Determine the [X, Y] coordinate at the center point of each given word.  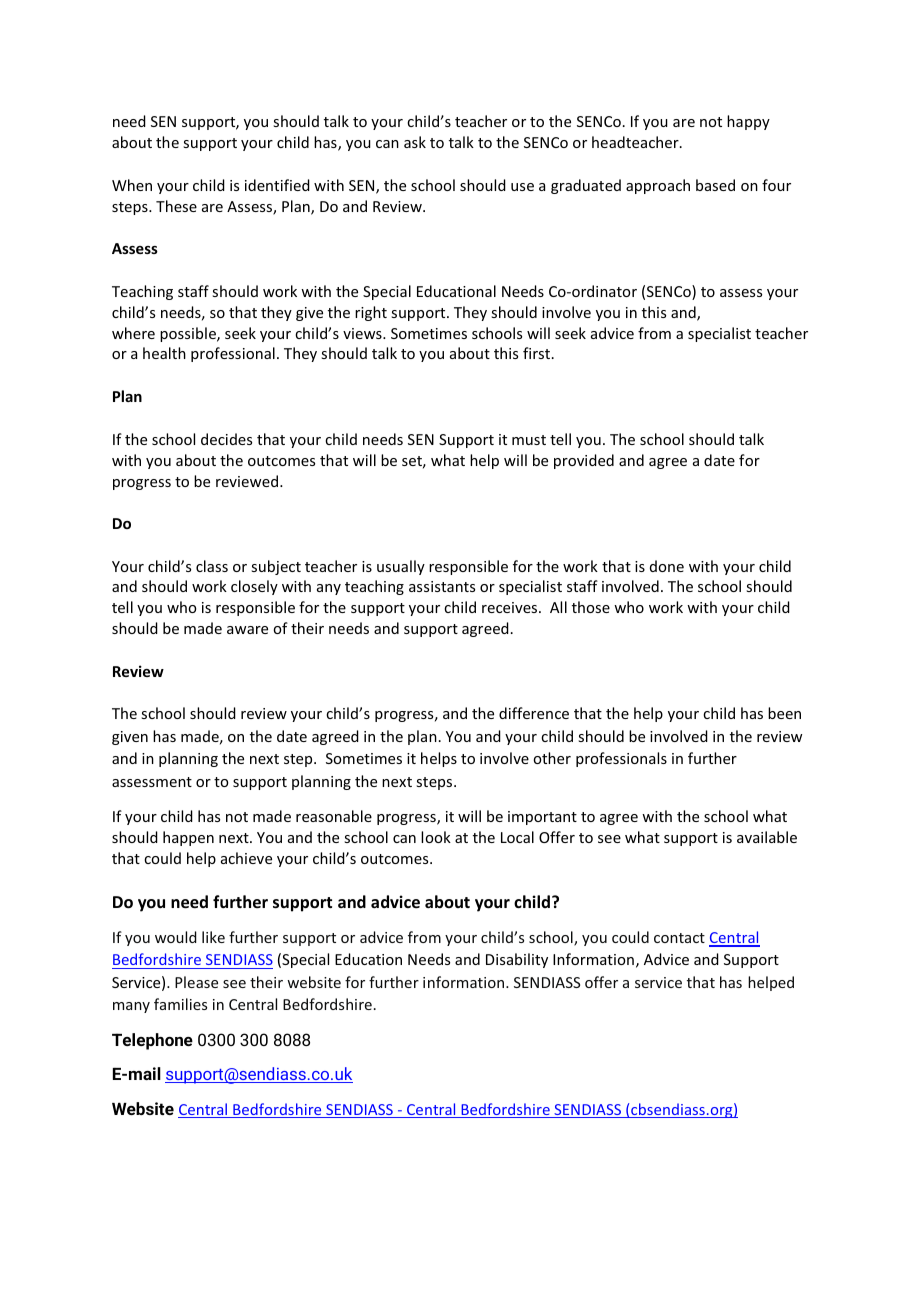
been [784, 713]
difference [534, 713]
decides [226, 439]
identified [277, 185]
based [715, 185]
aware [247, 630]
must [529, 440]
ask [415, 142]
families [180, 1004]
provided [584, 461]
